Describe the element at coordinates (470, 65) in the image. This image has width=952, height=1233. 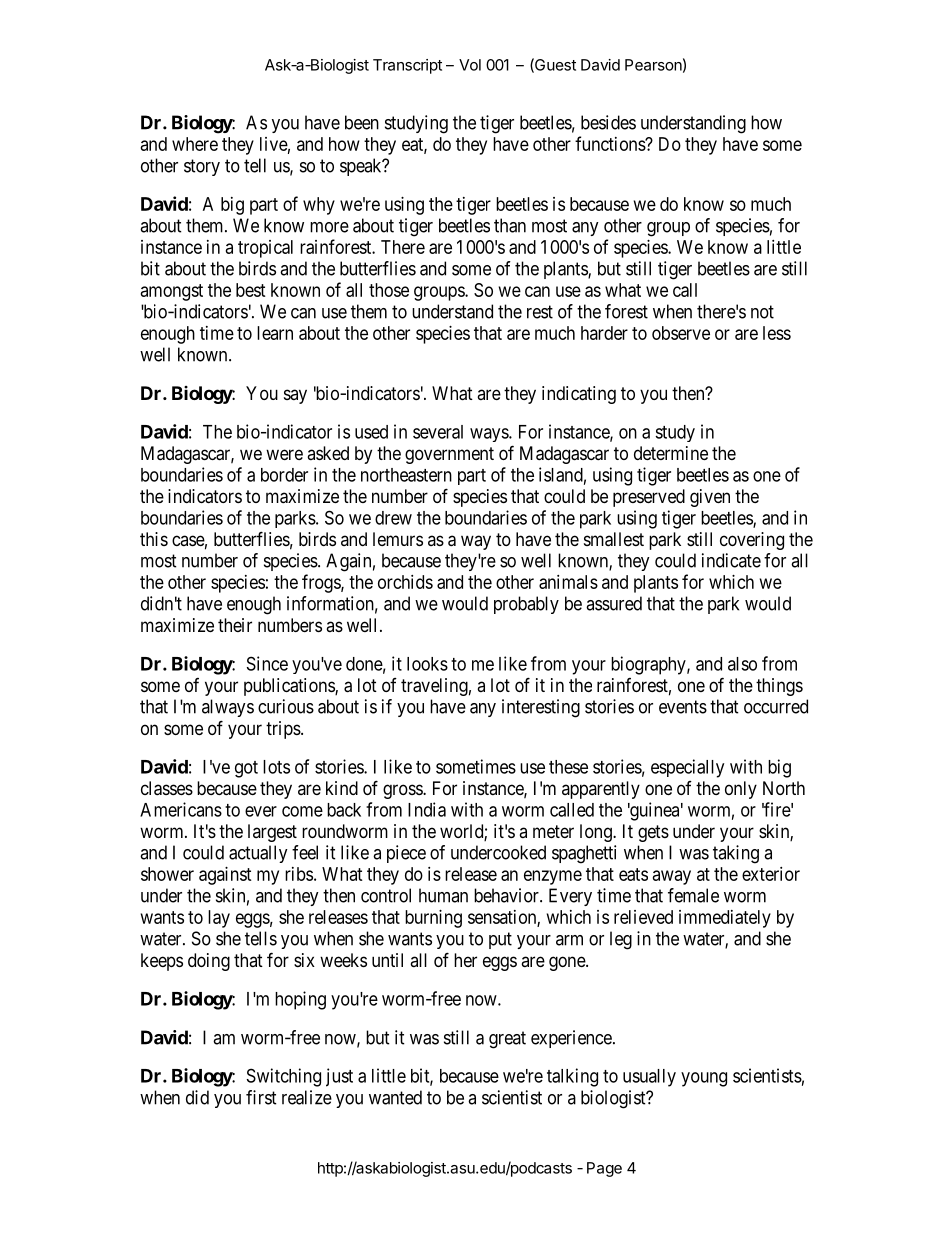
I see `Vol` at that location.
